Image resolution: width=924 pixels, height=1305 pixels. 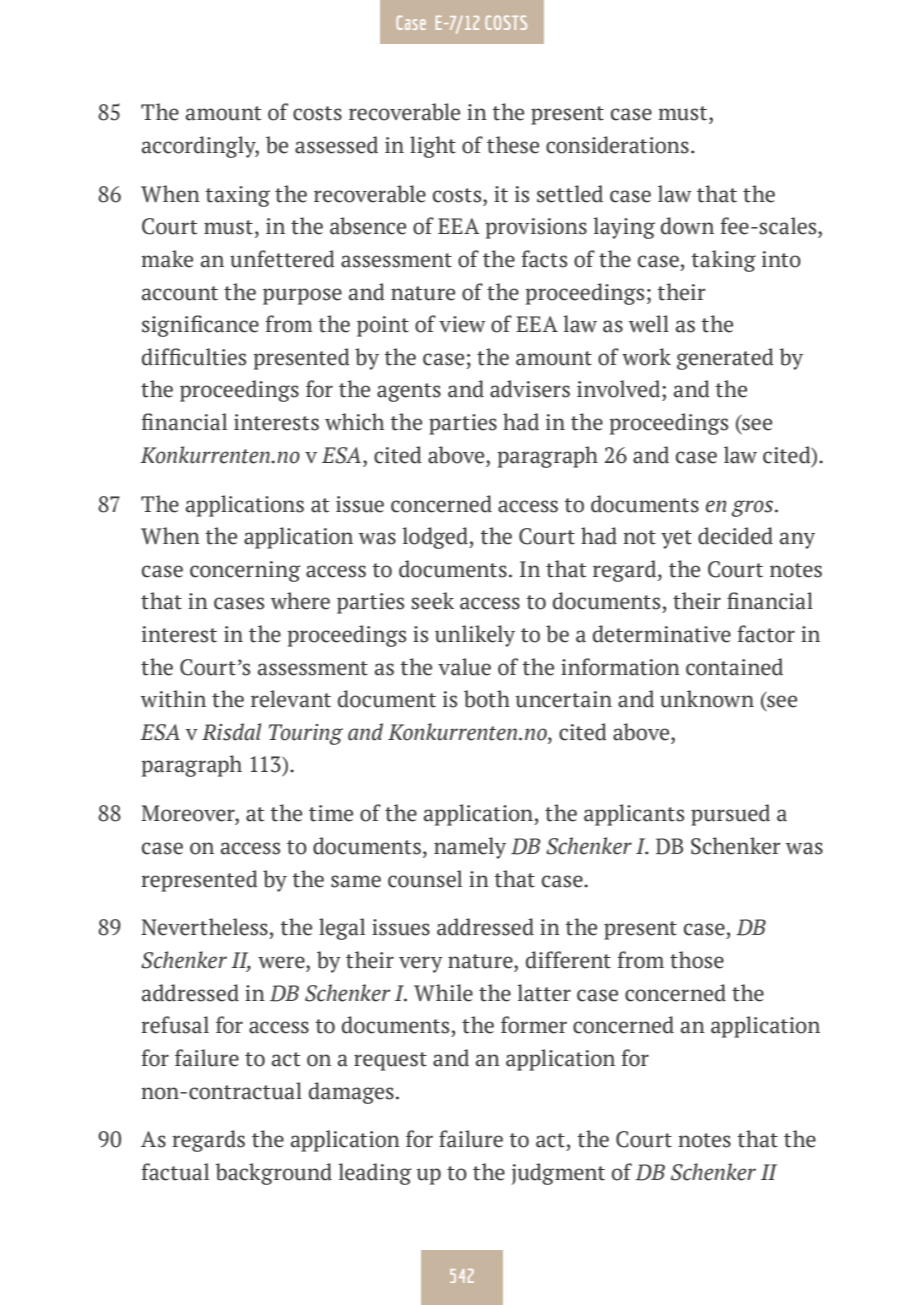 What do you see at coordinates (237, 196) in the screenshot?
I see `taxing` at bounding box center [237, 196].
